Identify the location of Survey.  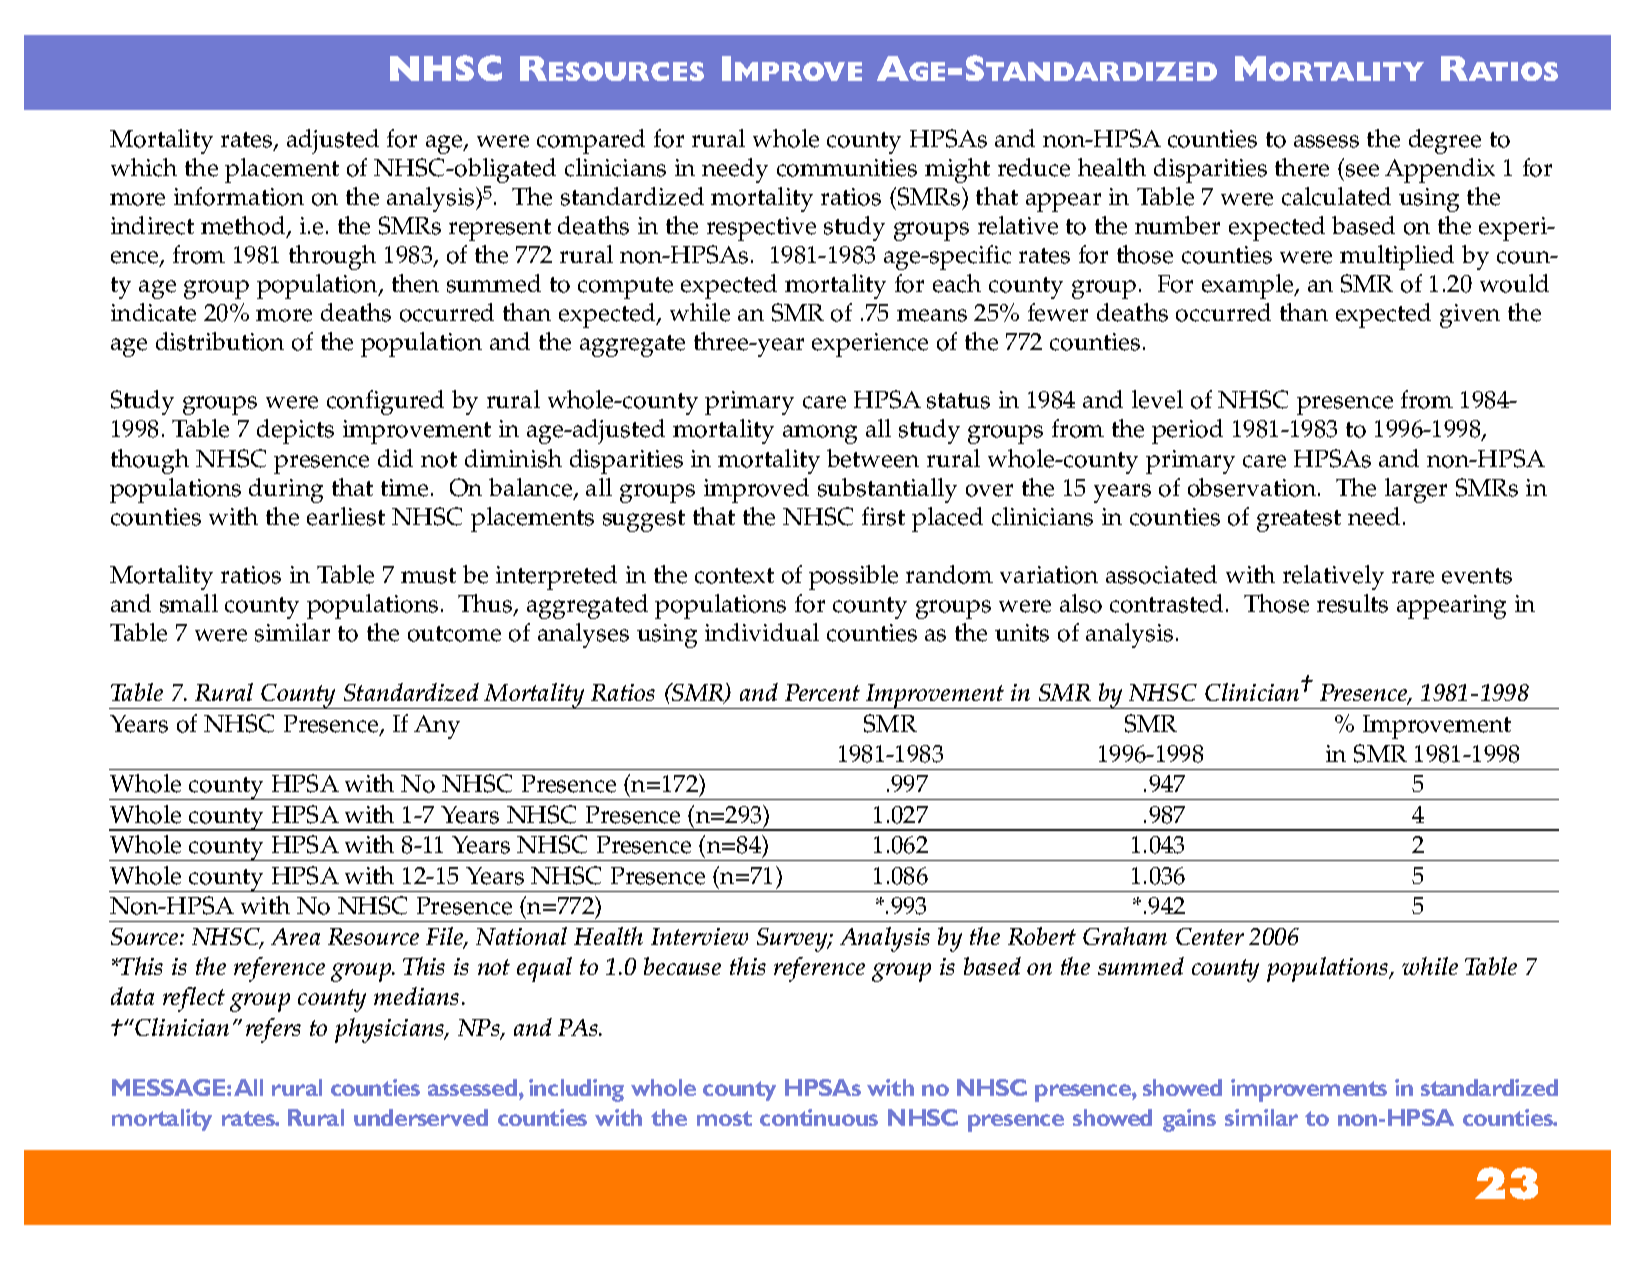
(793, 940).
